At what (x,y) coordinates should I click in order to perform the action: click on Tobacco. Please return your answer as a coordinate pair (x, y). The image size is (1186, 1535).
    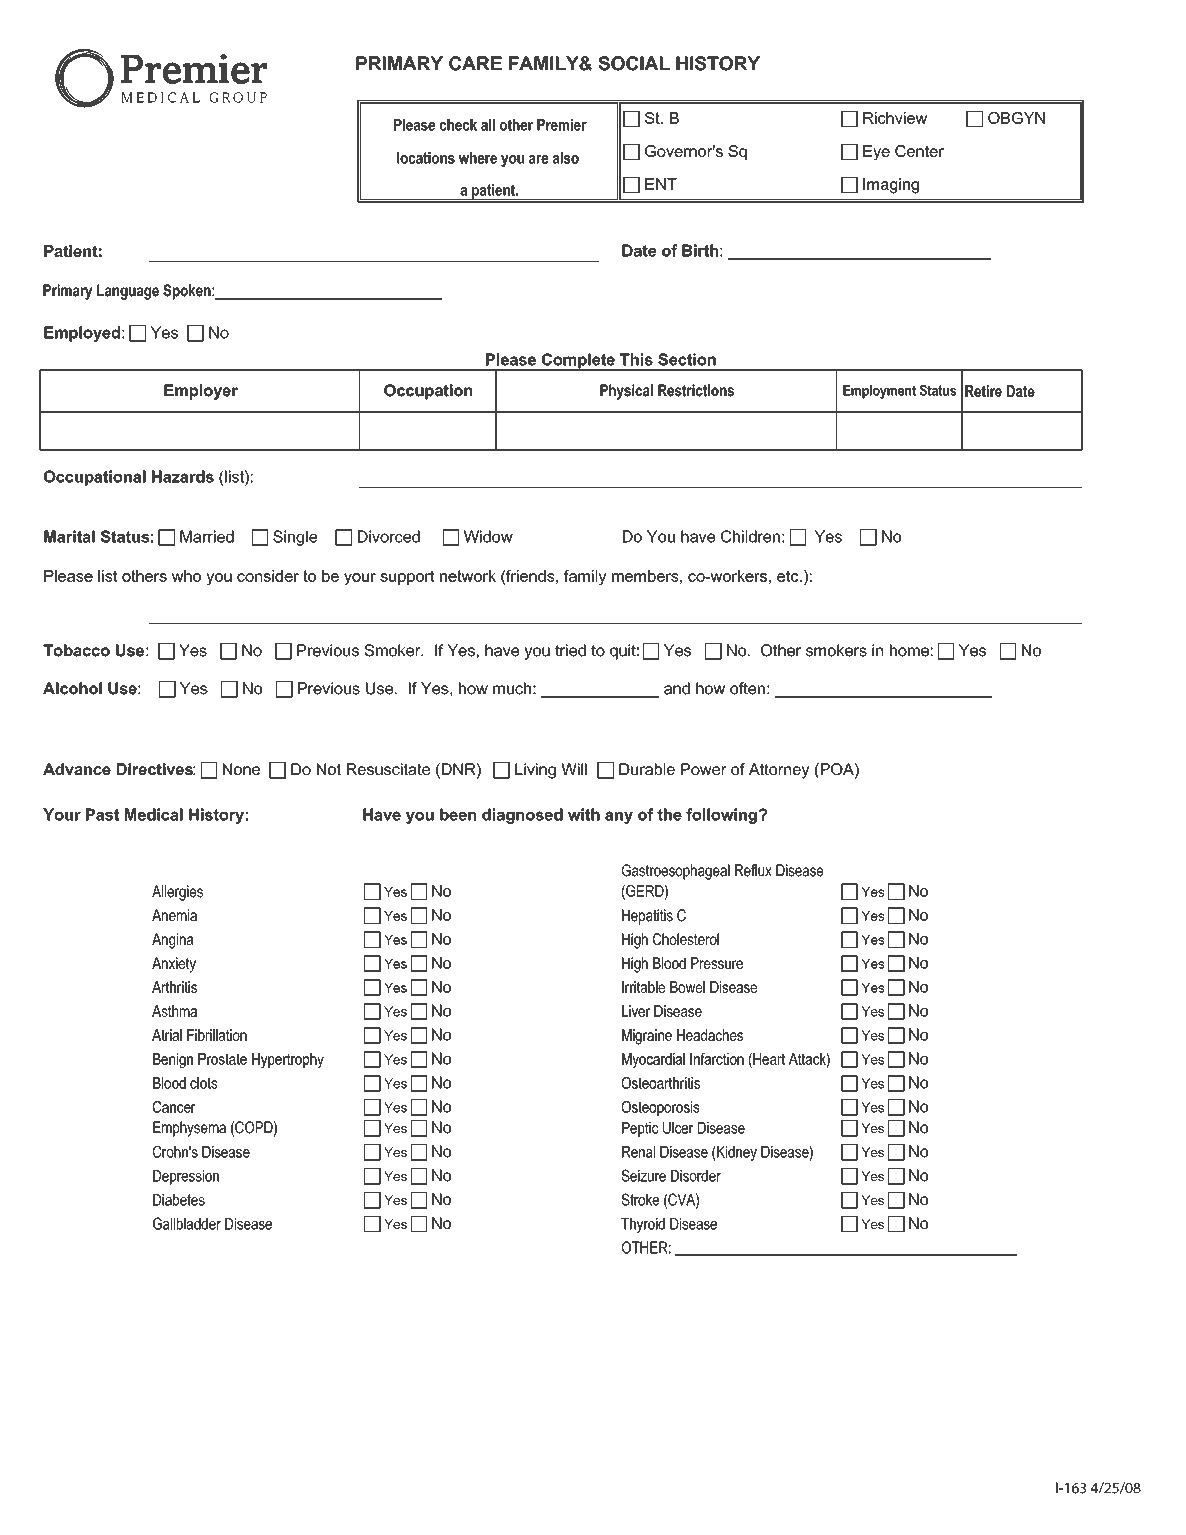
    Looking at the image, I should click on (76, 650).
